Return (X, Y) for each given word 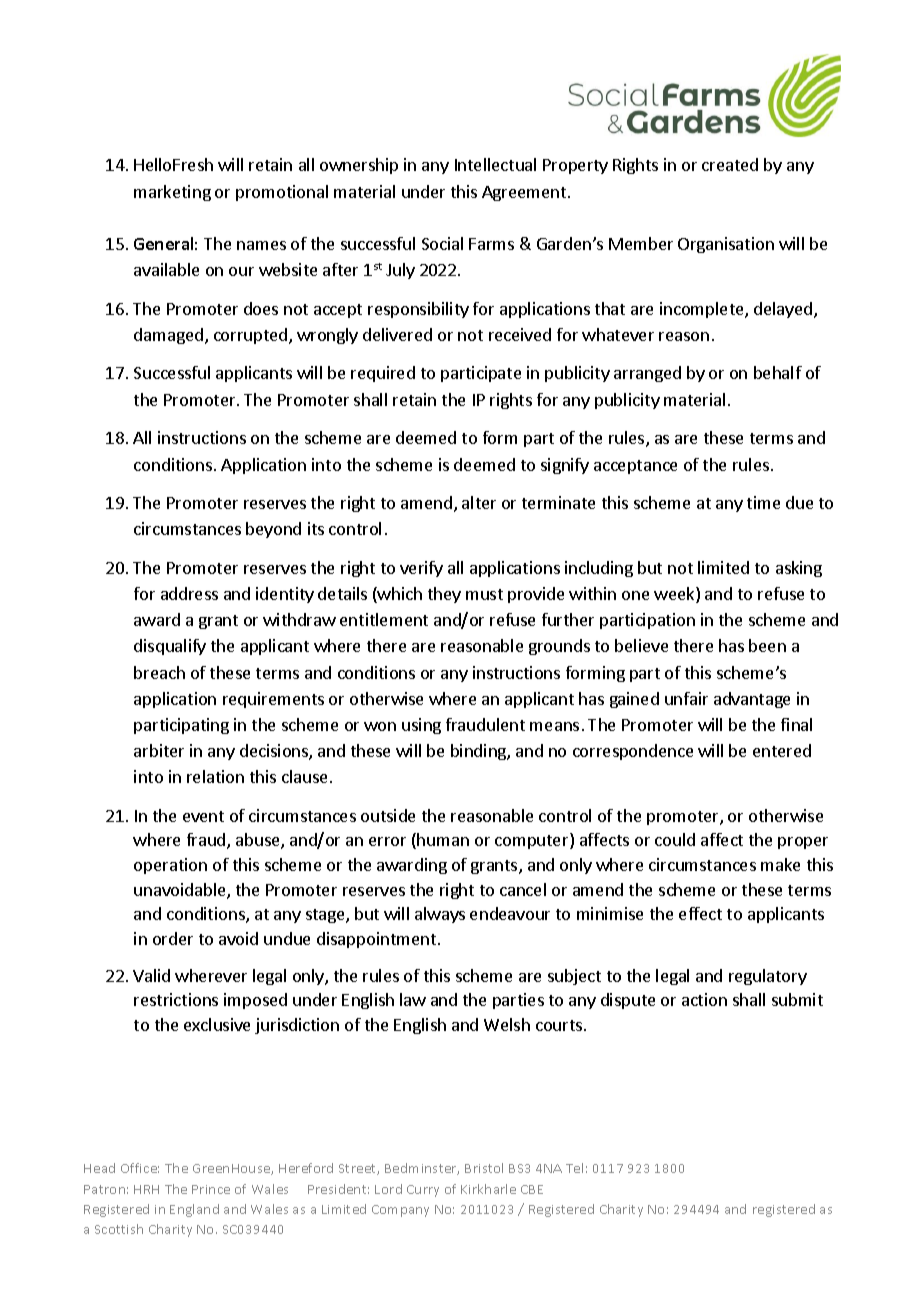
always (440, 915)
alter (479, 502)
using (421, 726)
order (173, 938)
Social (442, 243)
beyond (273, 530)
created (730, 164)
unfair (686, 698)
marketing (172, 193)
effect (700, 913)
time (763, 502)
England (194, 1210)
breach (159, 672)
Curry (423, 1191)
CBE (532, 1189)
